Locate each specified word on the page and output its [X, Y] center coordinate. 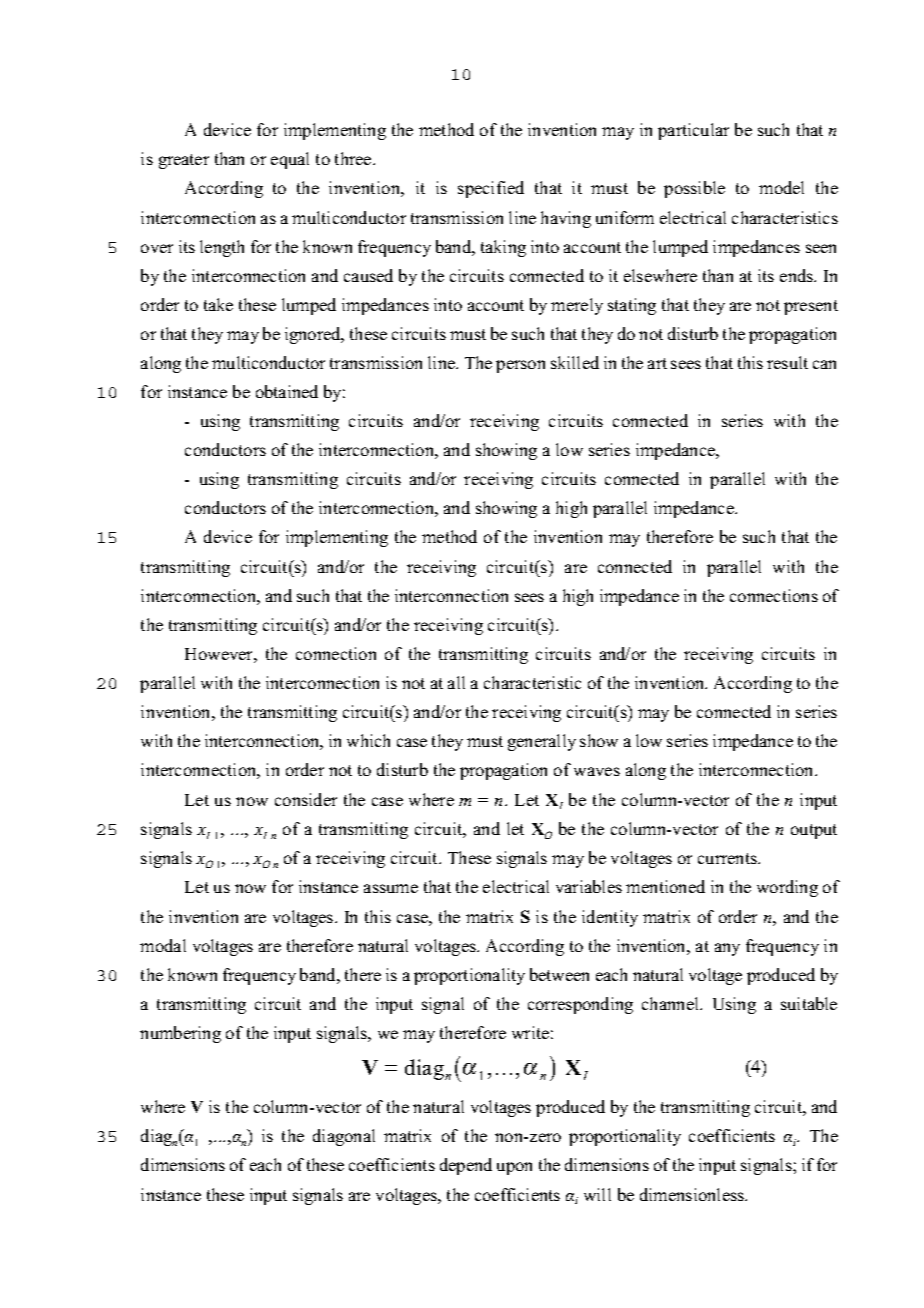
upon [514, 1168]
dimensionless [693, 1194]
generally [542, 742]
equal [290, 160]
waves [597, 771]
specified [491, 189]
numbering [180, 1034]
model [781, 187]
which [368, 740]
